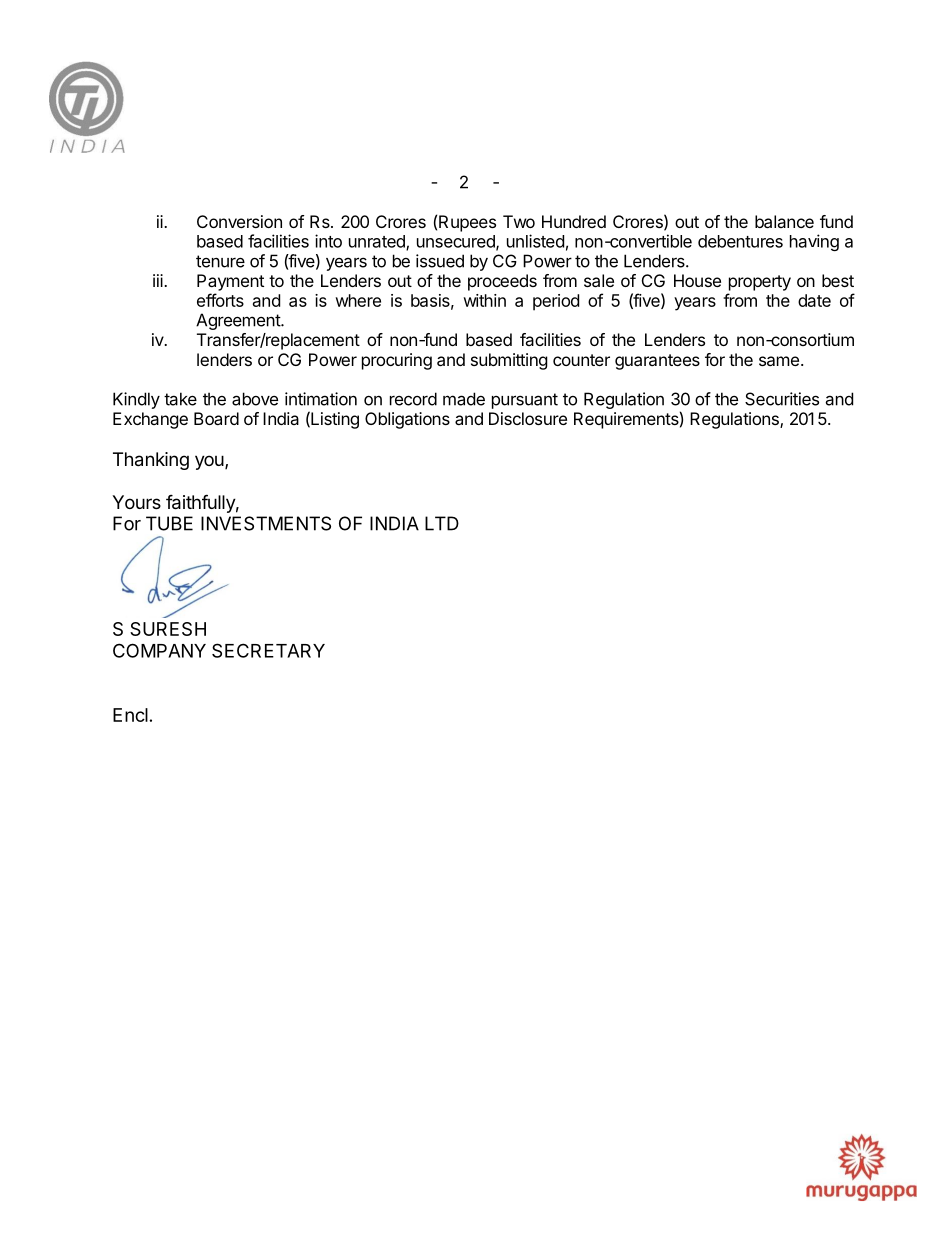  Describe the element at coordinates (782, 399) in the image. I see `Securities` at that location.
